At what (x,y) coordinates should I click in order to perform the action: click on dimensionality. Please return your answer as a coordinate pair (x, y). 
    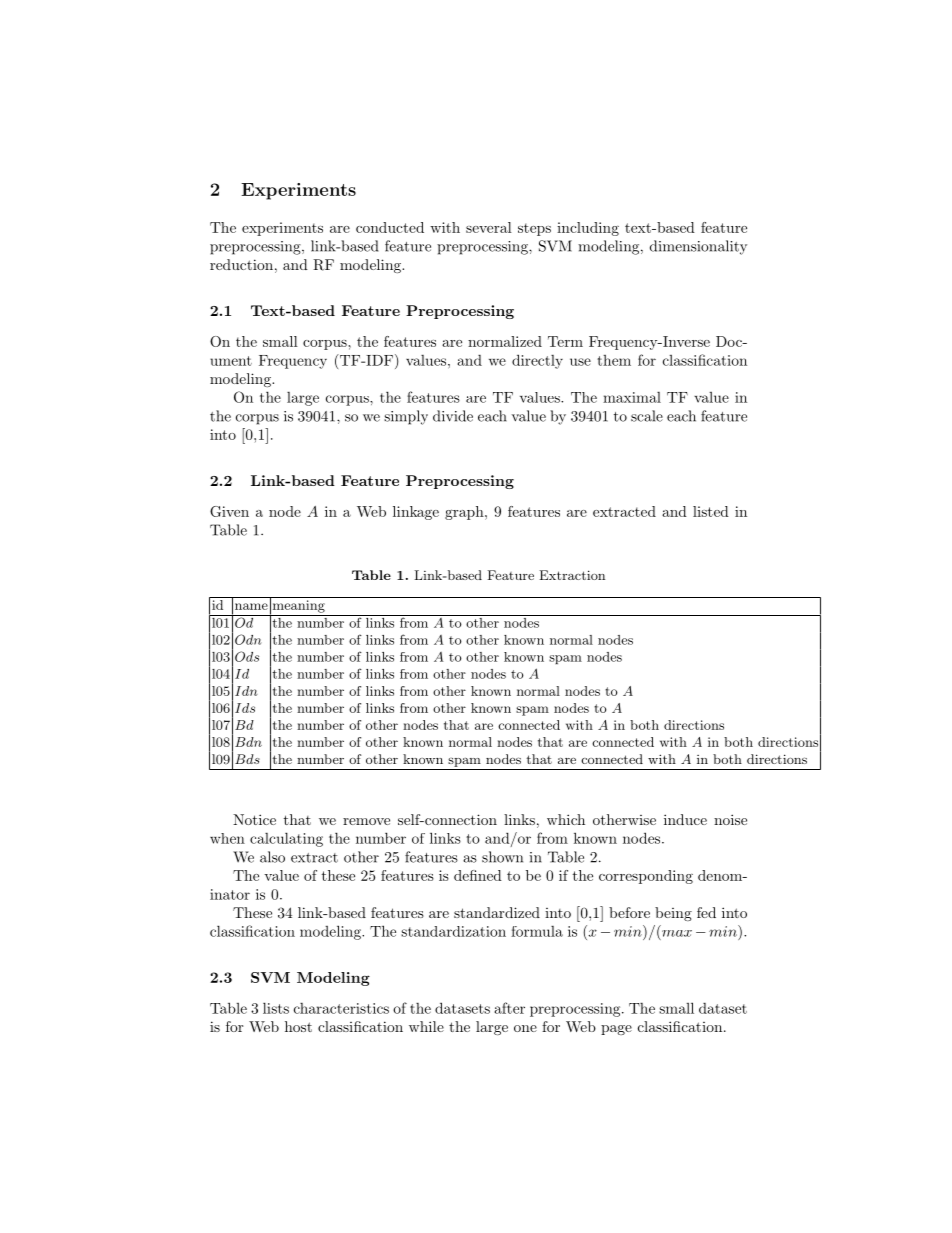
    Looking at the image, I should click on (698, 247).
